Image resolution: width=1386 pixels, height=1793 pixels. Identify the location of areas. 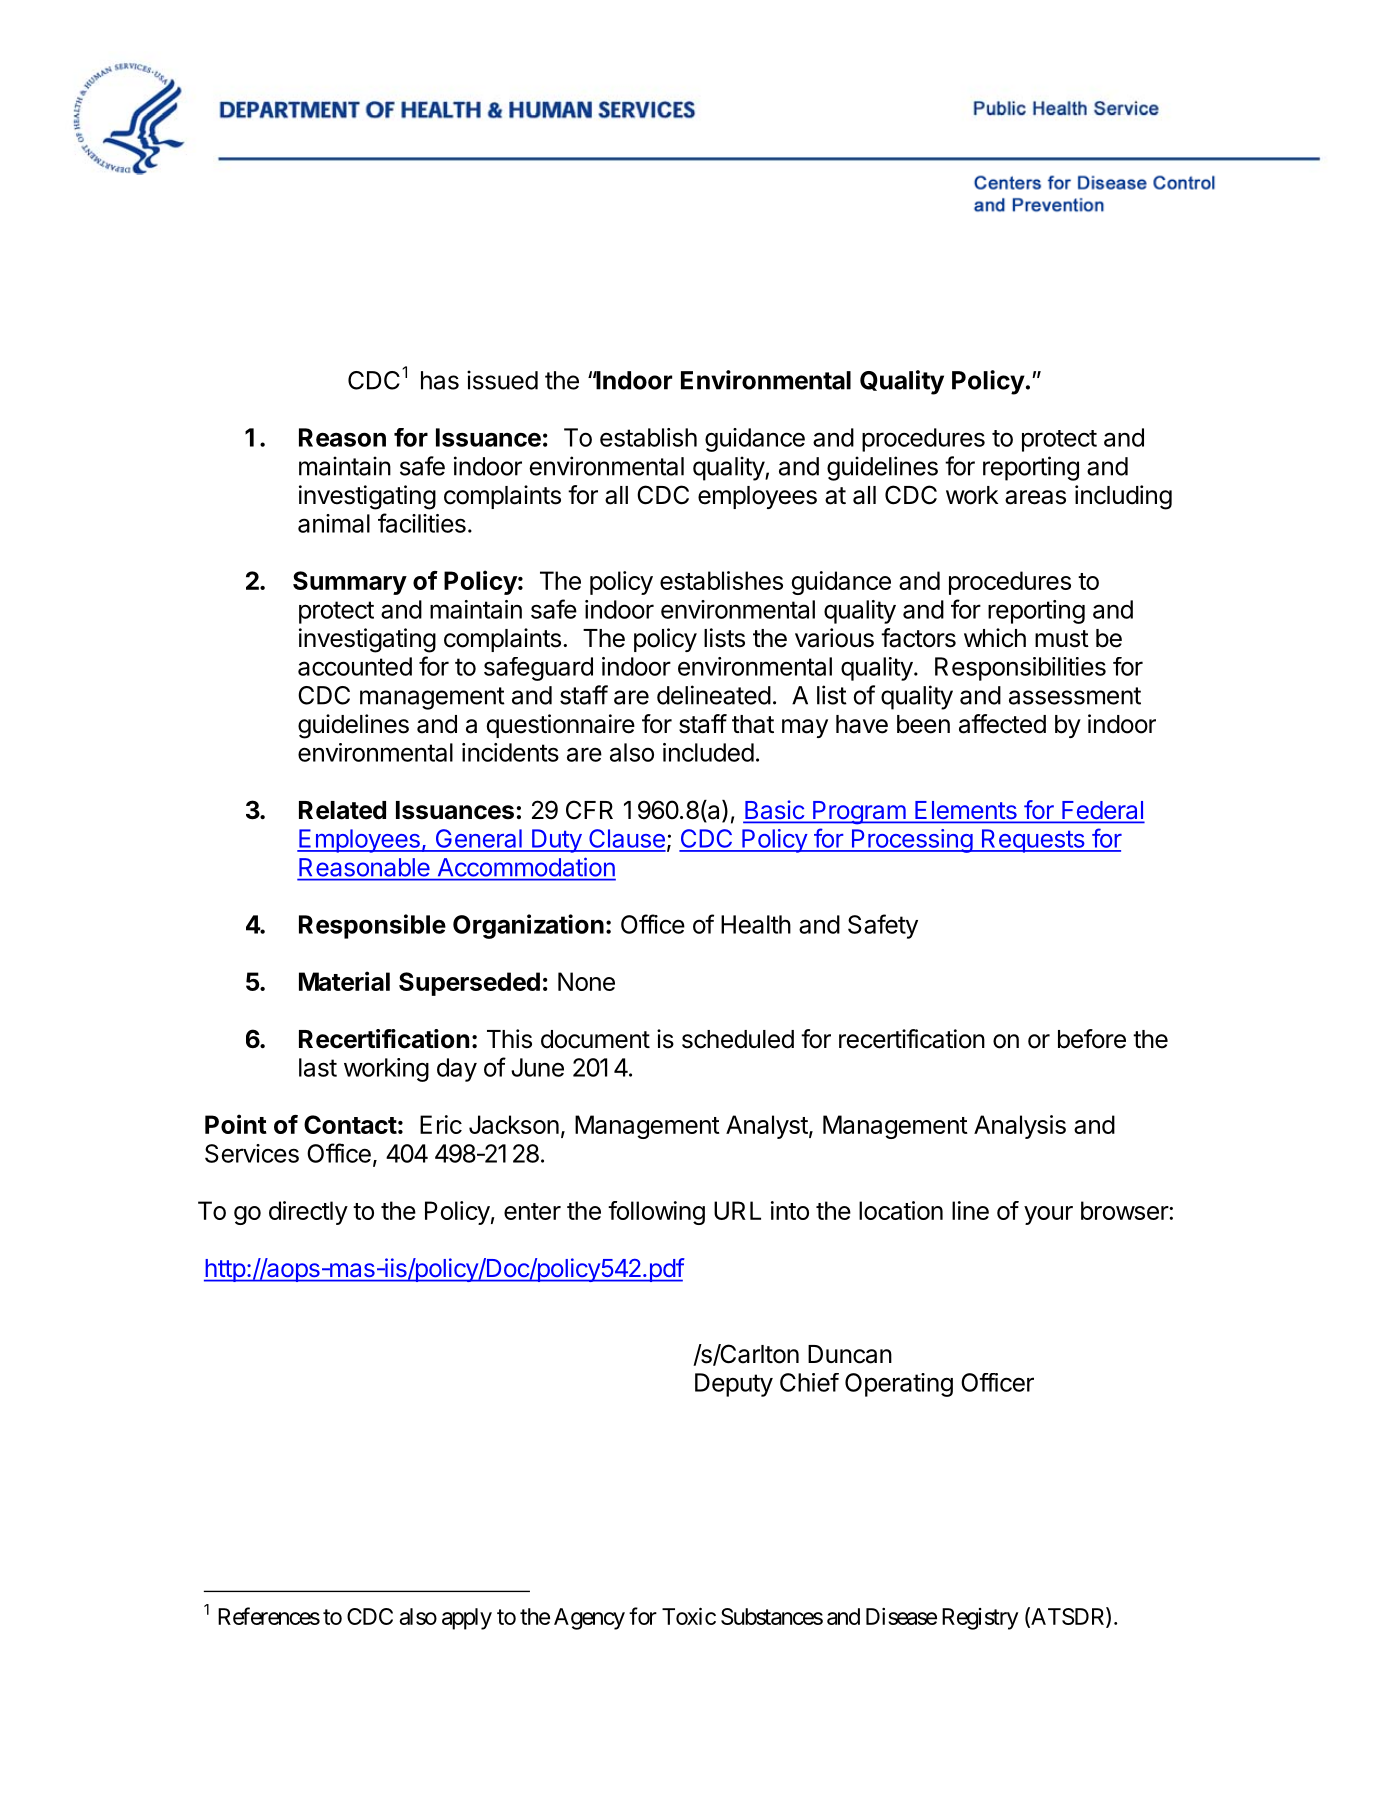
(1035, 497).
